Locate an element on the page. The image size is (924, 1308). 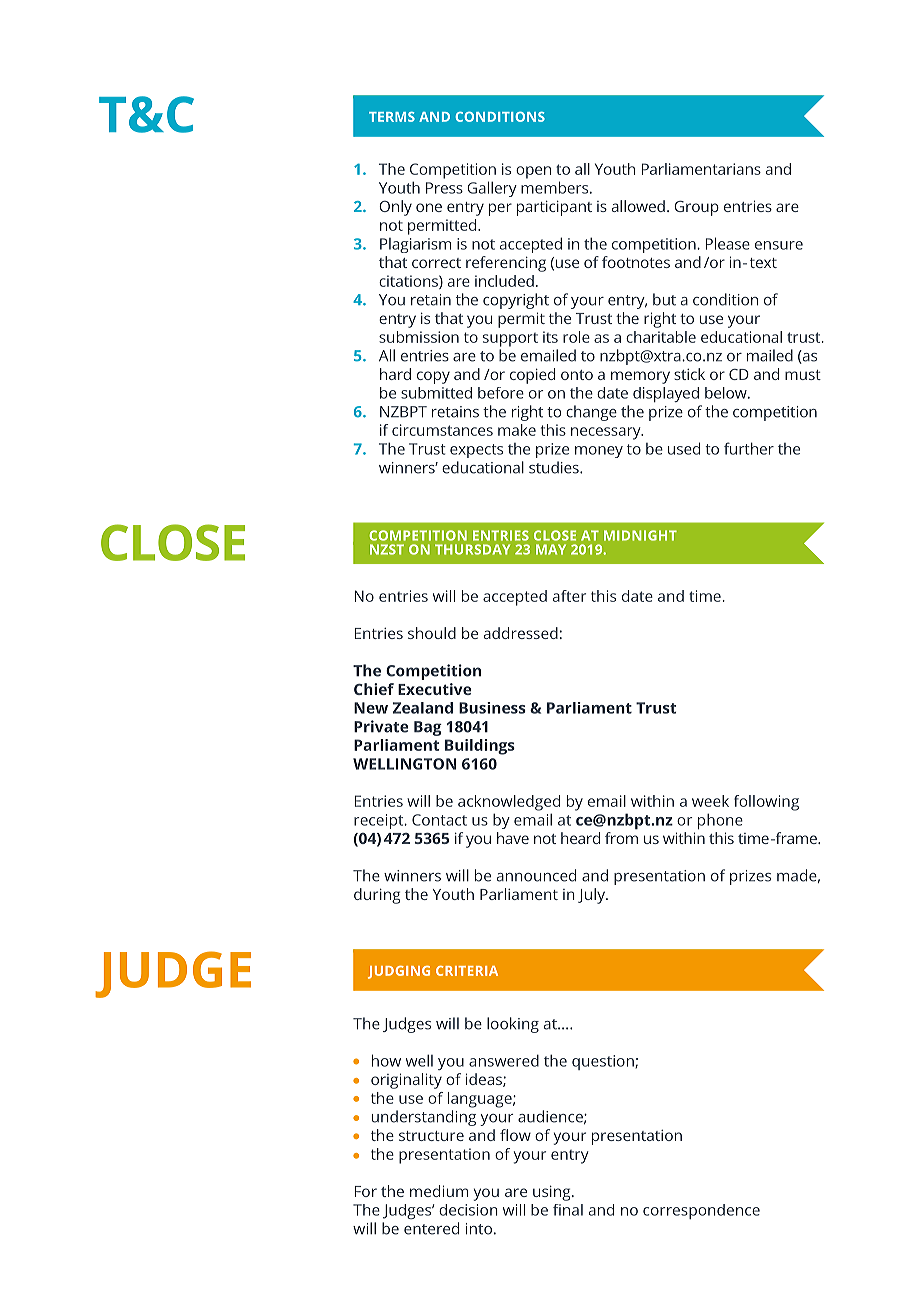
following is located at coordinates (766, 803).
